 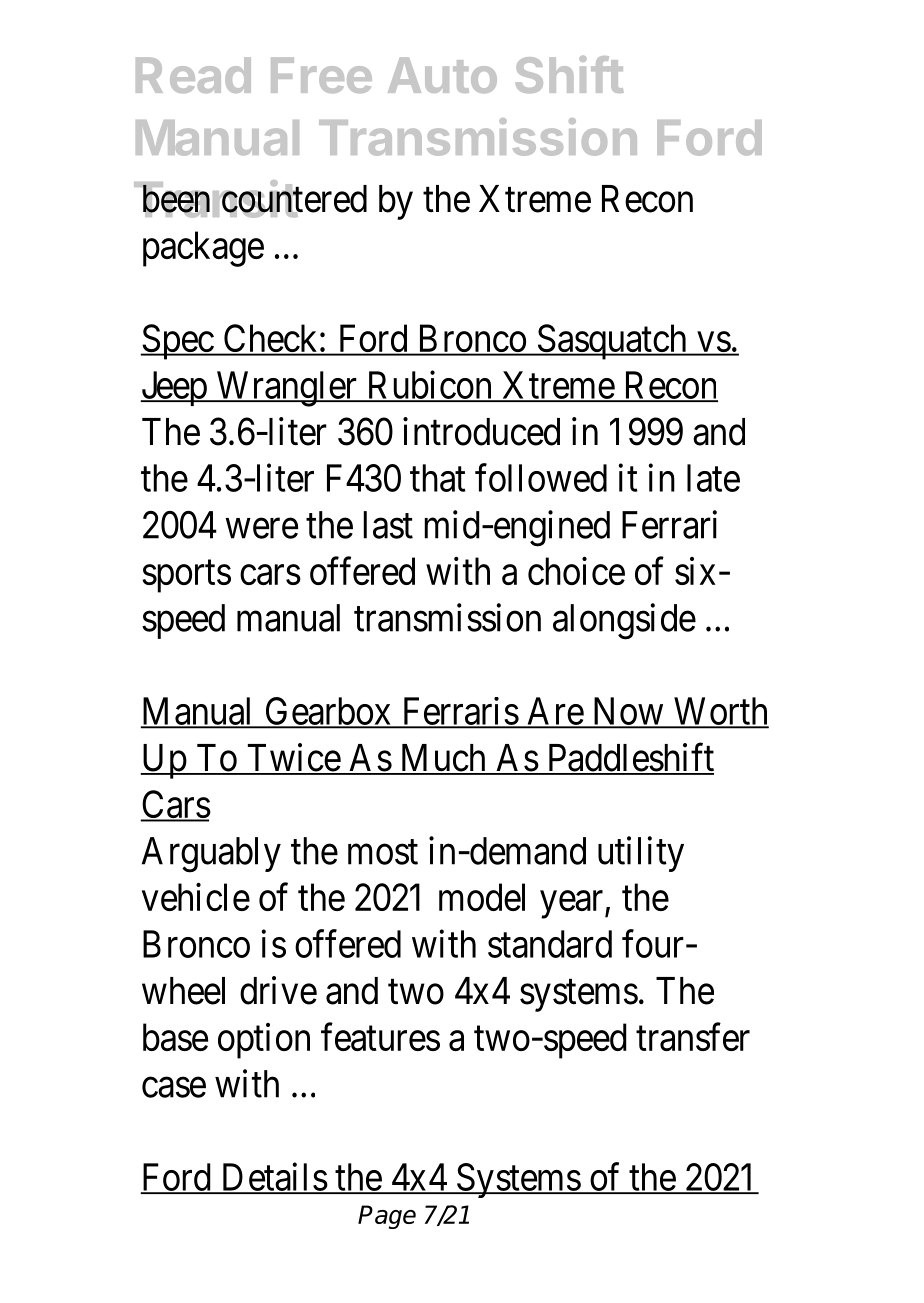 What do you see at coordinates (624, 621) in the screenshot?
I see `alongside` at bounding box center [624, 621].
